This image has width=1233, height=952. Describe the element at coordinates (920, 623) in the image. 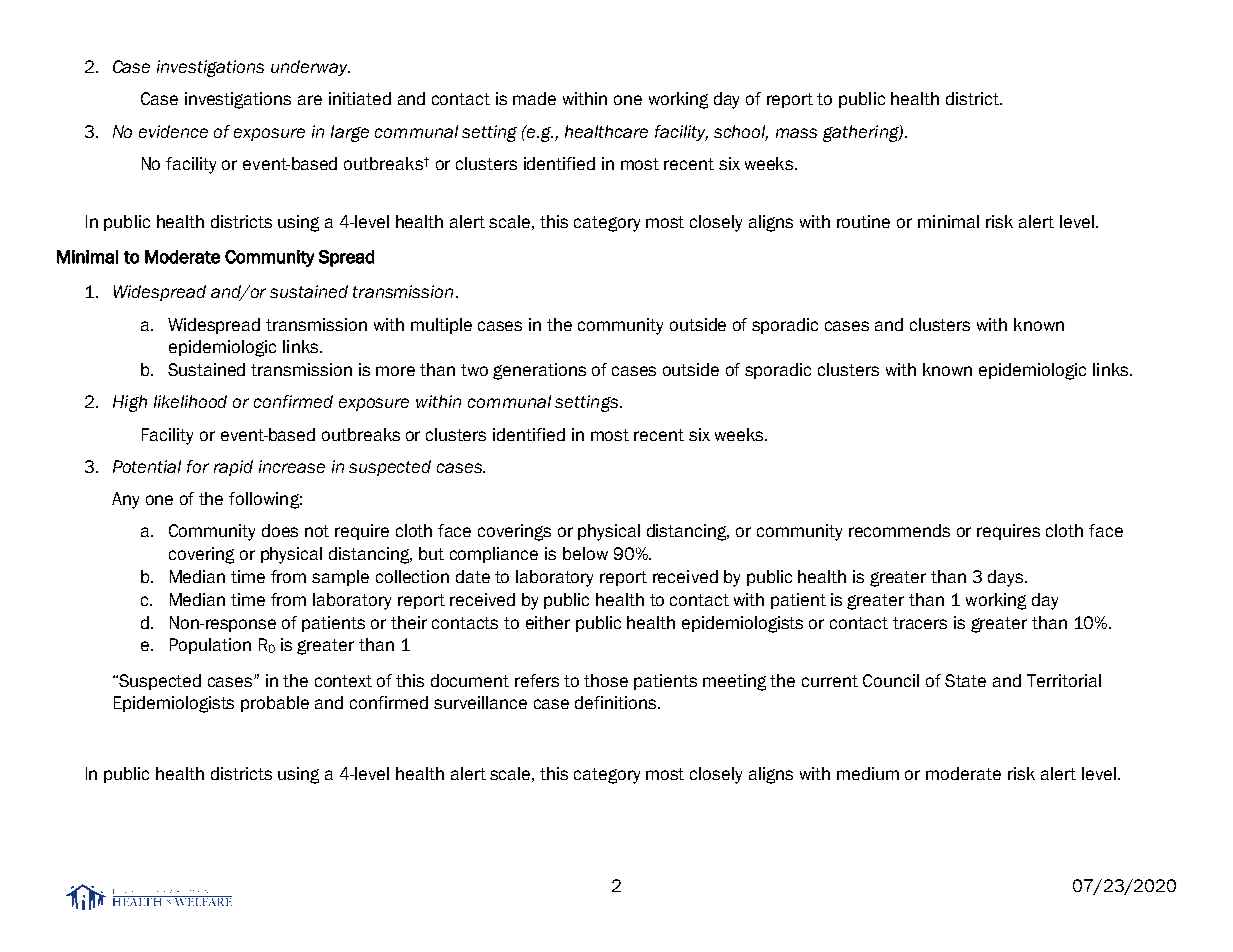

I see `tracers` at that location.
